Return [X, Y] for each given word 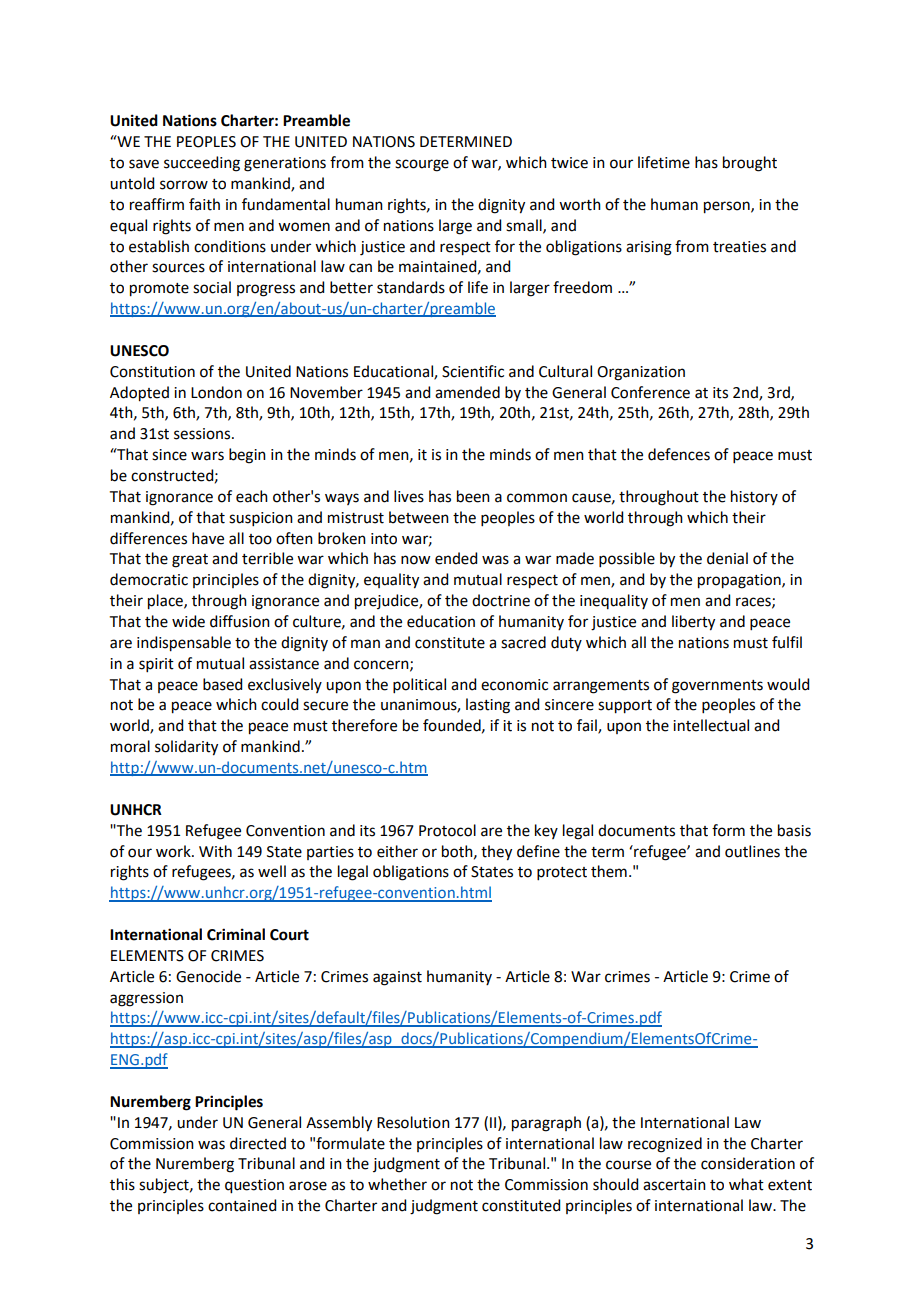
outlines [752, 851]
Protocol [447, 830]
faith [204, 204]
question [254, 1186]
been [473, 496]
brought [750, 164]
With [215, 851]
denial [727, 558]
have [208, 538]
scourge [422, 165]
